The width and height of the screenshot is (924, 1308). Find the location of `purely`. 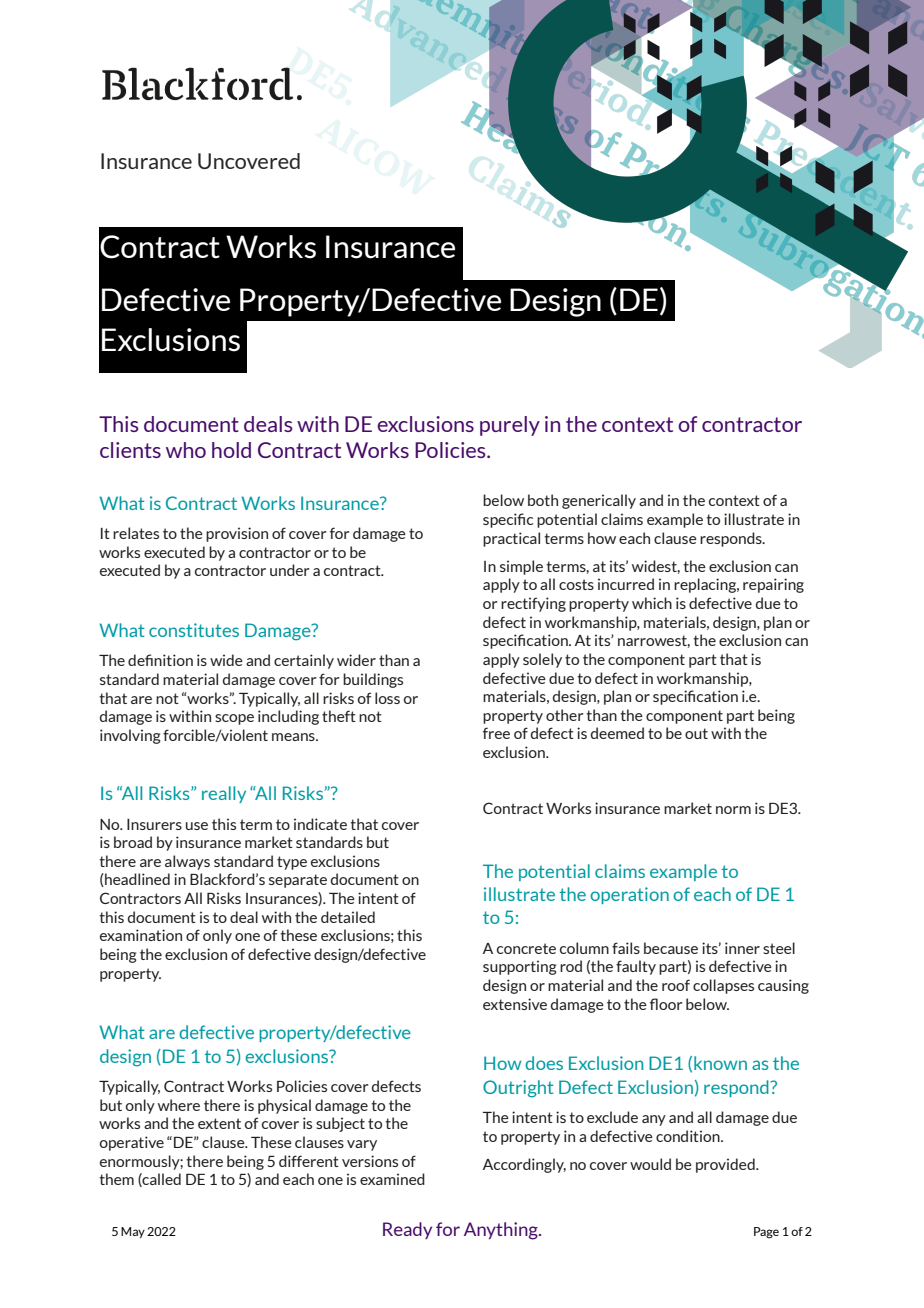

purely is located at coordinates (510, 426).
